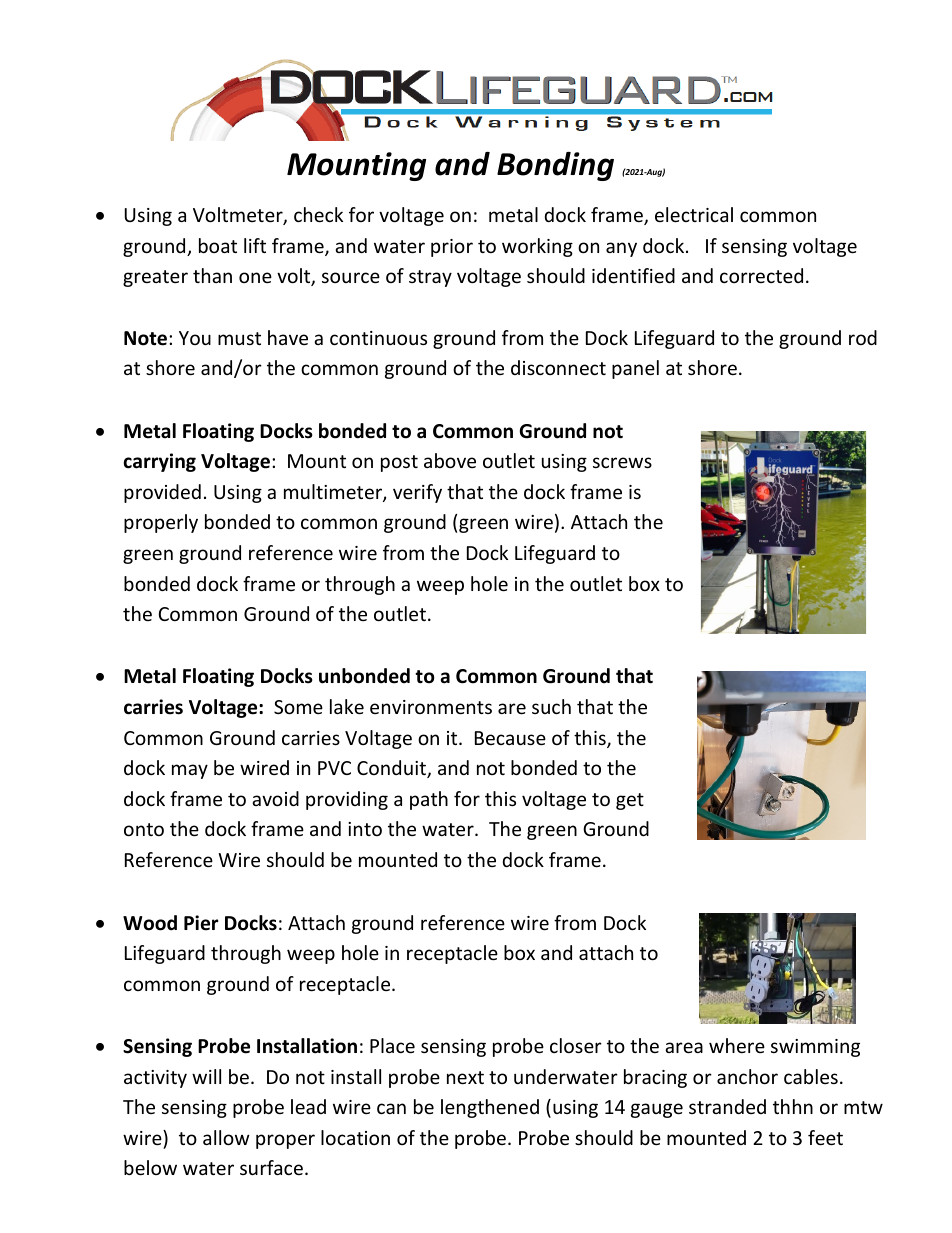  Describe the element at coordinates (298, 707) in the screenshot. I see `Some` at that location.
